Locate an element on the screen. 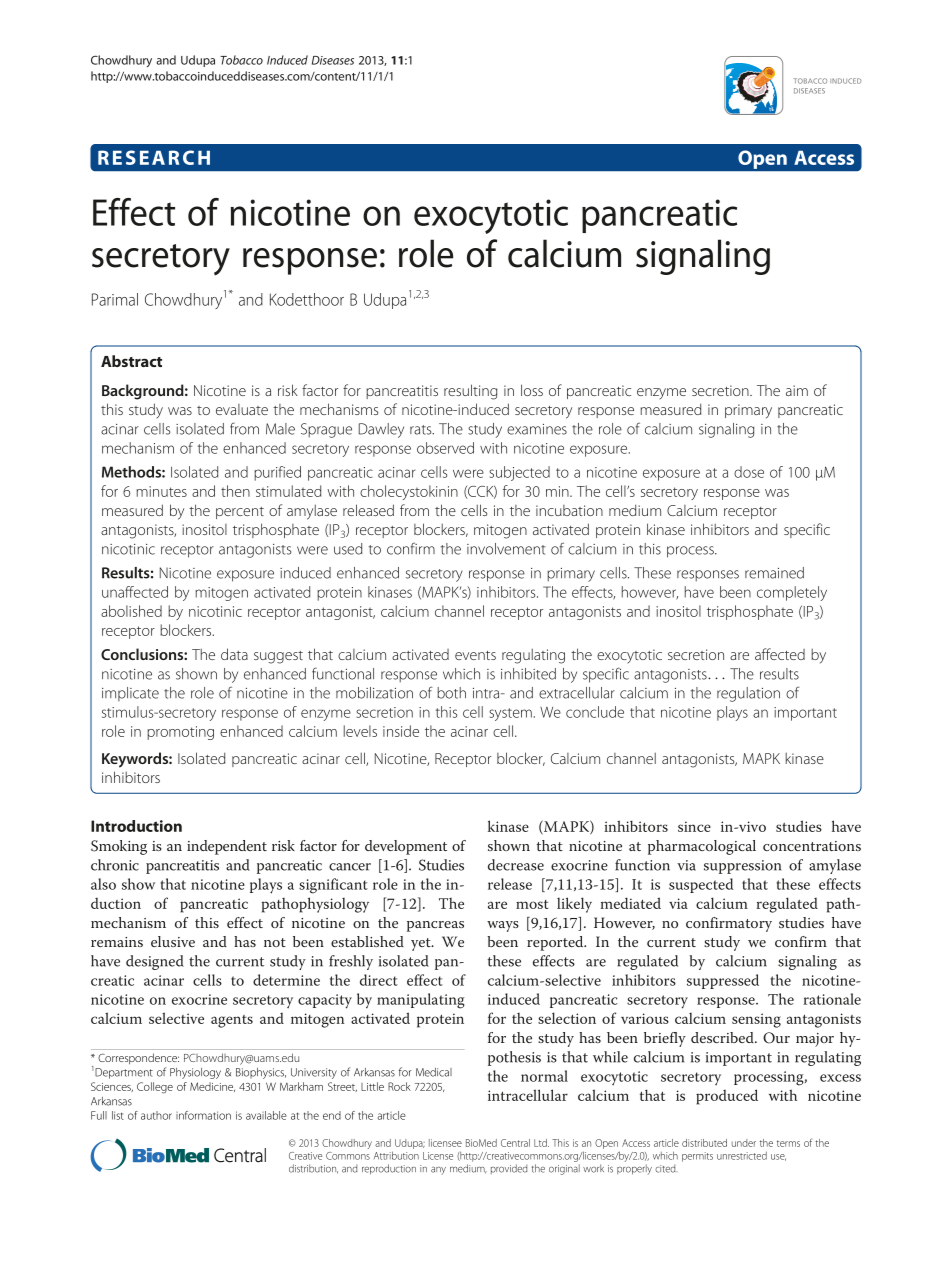 The width and height of the screenshot is (952, 1270). events is located at coordinates (475, 655).
